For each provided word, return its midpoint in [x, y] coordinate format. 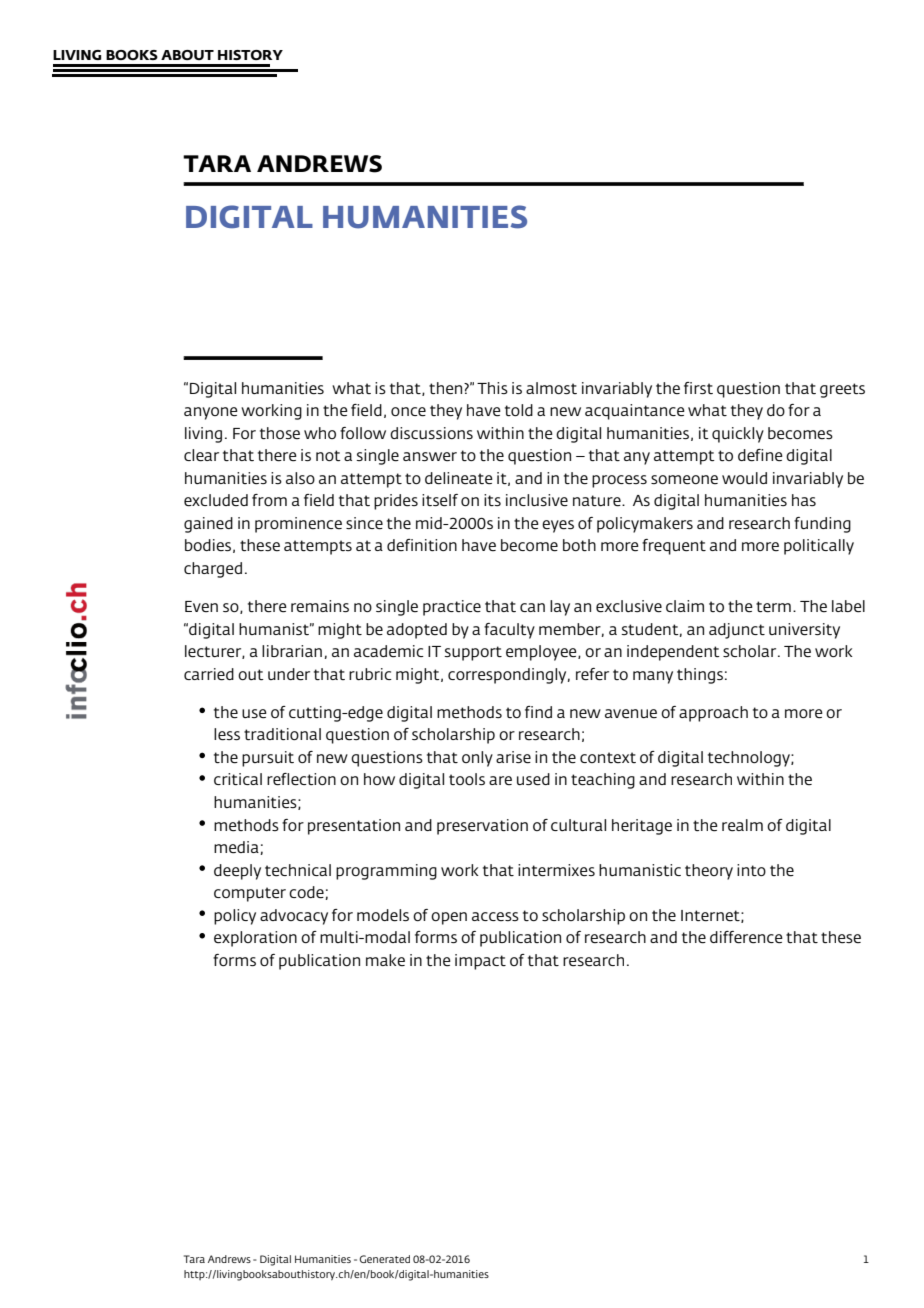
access [495, 916]
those [280, 433]
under [289, 674]
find [538, 712]
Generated [385, 1259]
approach [713, 714]
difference [746, 937]
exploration [255, 939]
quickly [738, 435]
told [519, 410]
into [751, 870]
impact [480, 962]
